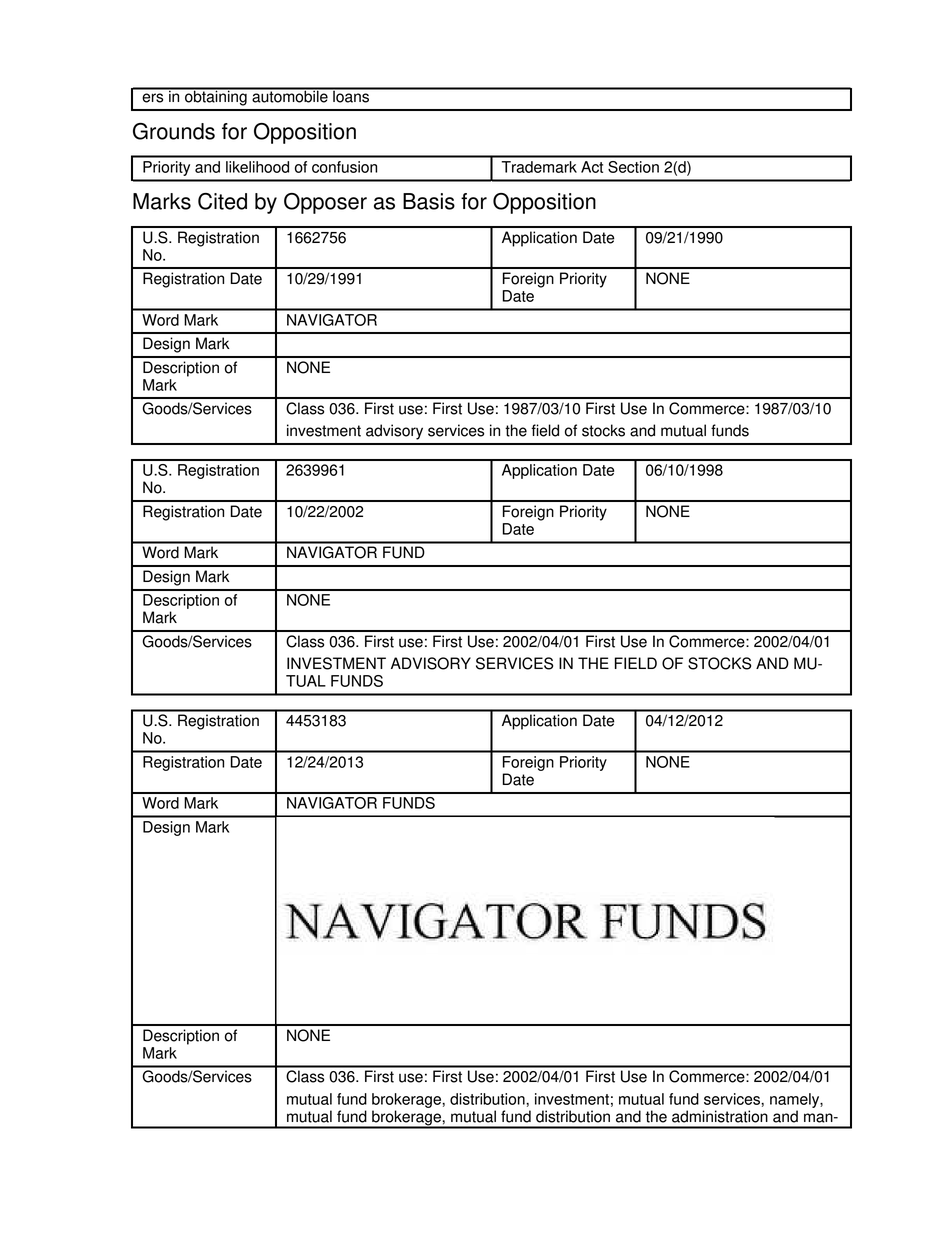  What do you see at coordinates (174, 131) in the document?
I see `Grounds` at bounding box center [174, 131].
